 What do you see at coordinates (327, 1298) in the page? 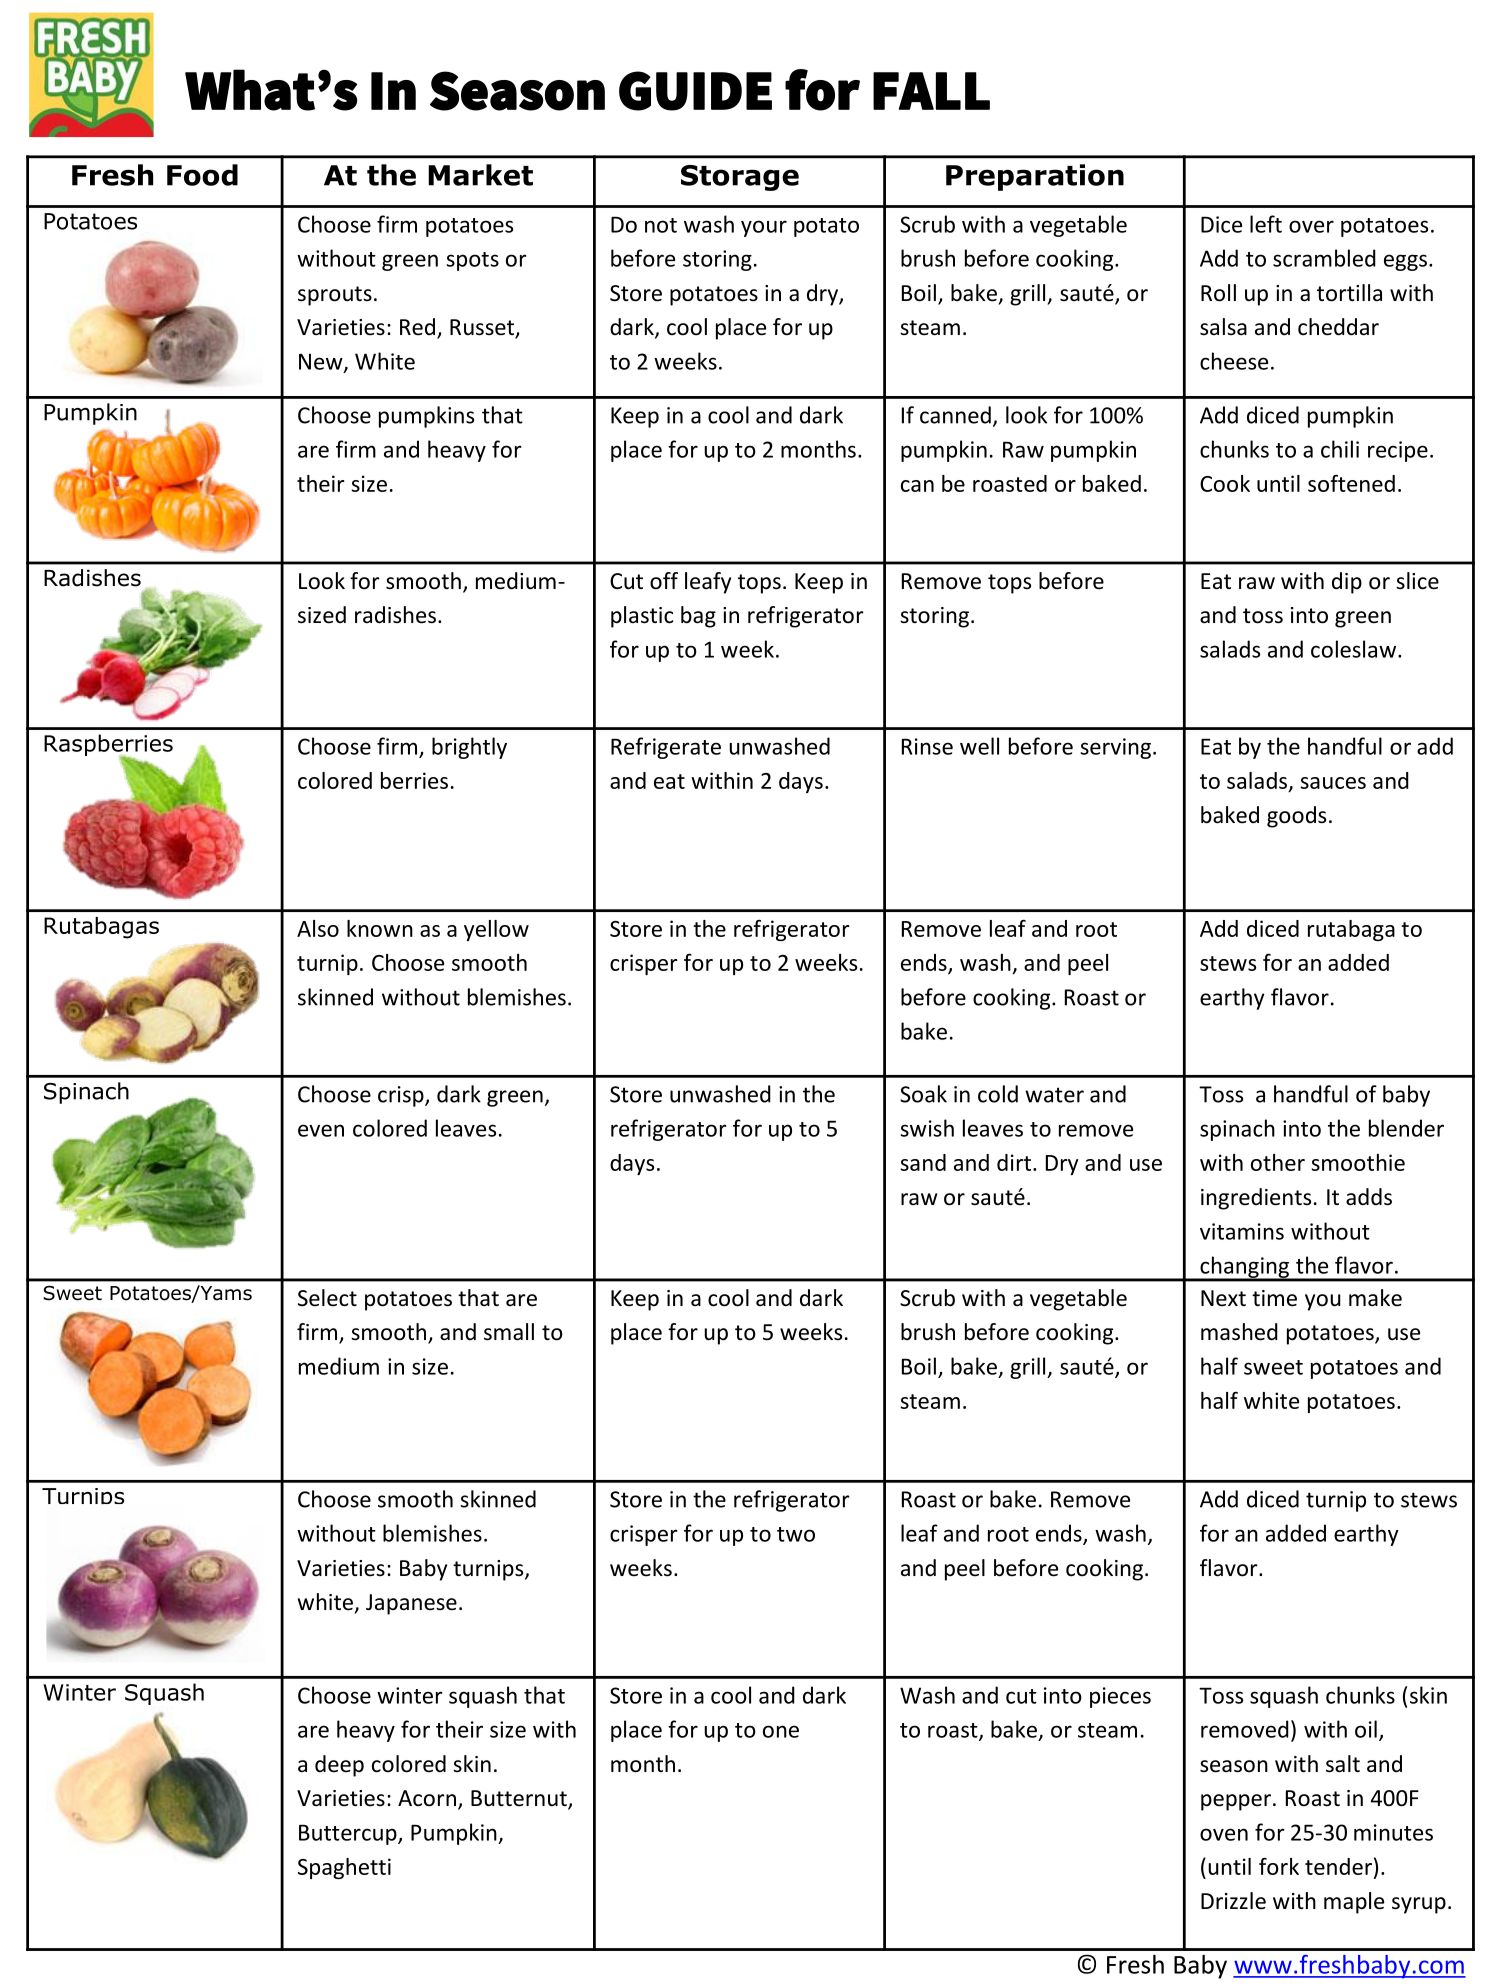
I see `Select` at bounding box center [327, 1298].
